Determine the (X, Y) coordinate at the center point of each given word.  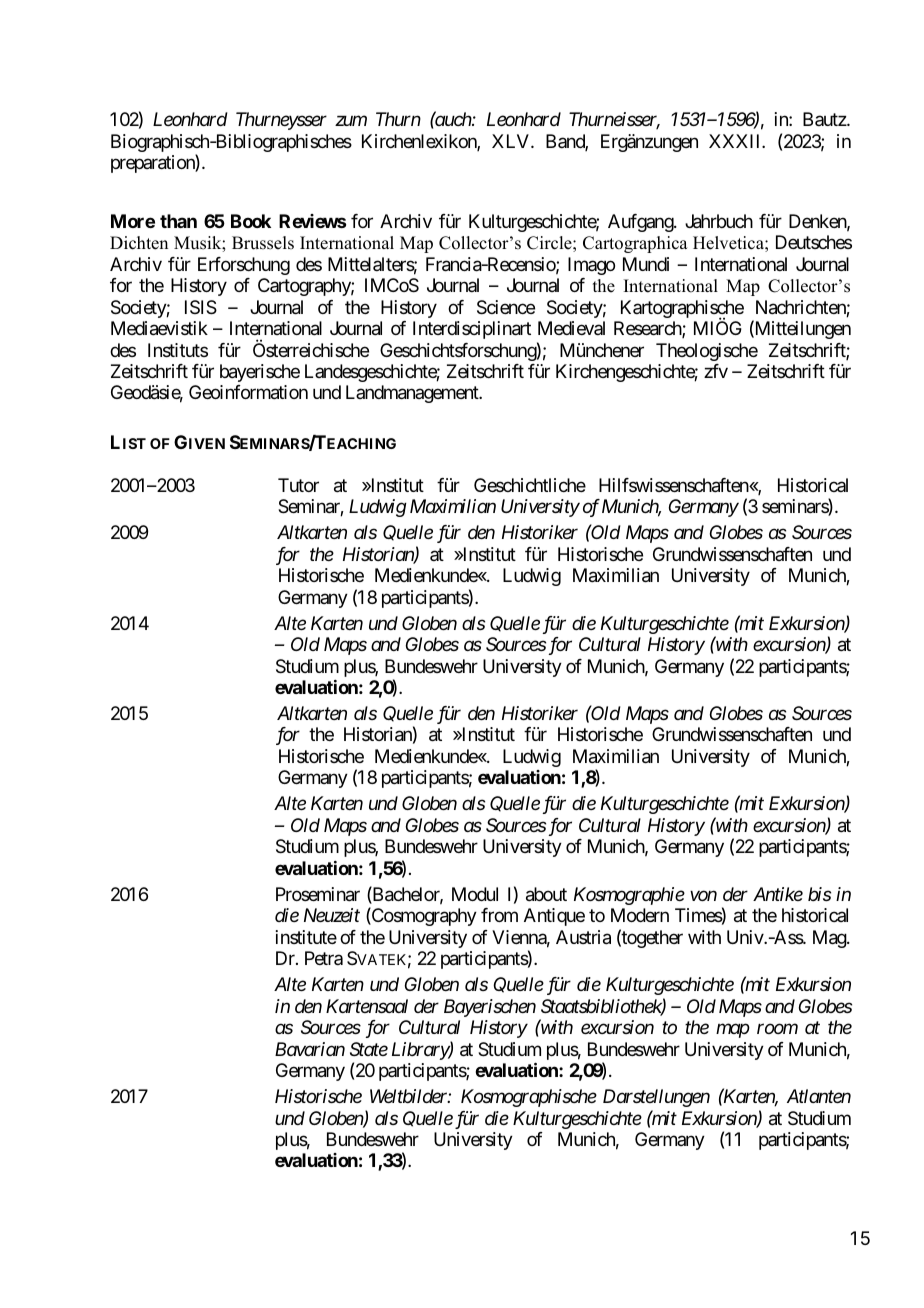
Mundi (646, 264)
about (546, 894)
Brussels (263, 243)
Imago (591, 266)
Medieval (571, 328)
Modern (640, 915)
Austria (583, 937)
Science (506, 307)
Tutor (298, 485)
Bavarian (310, 1049)
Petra (324, 958)
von (703, 896)
